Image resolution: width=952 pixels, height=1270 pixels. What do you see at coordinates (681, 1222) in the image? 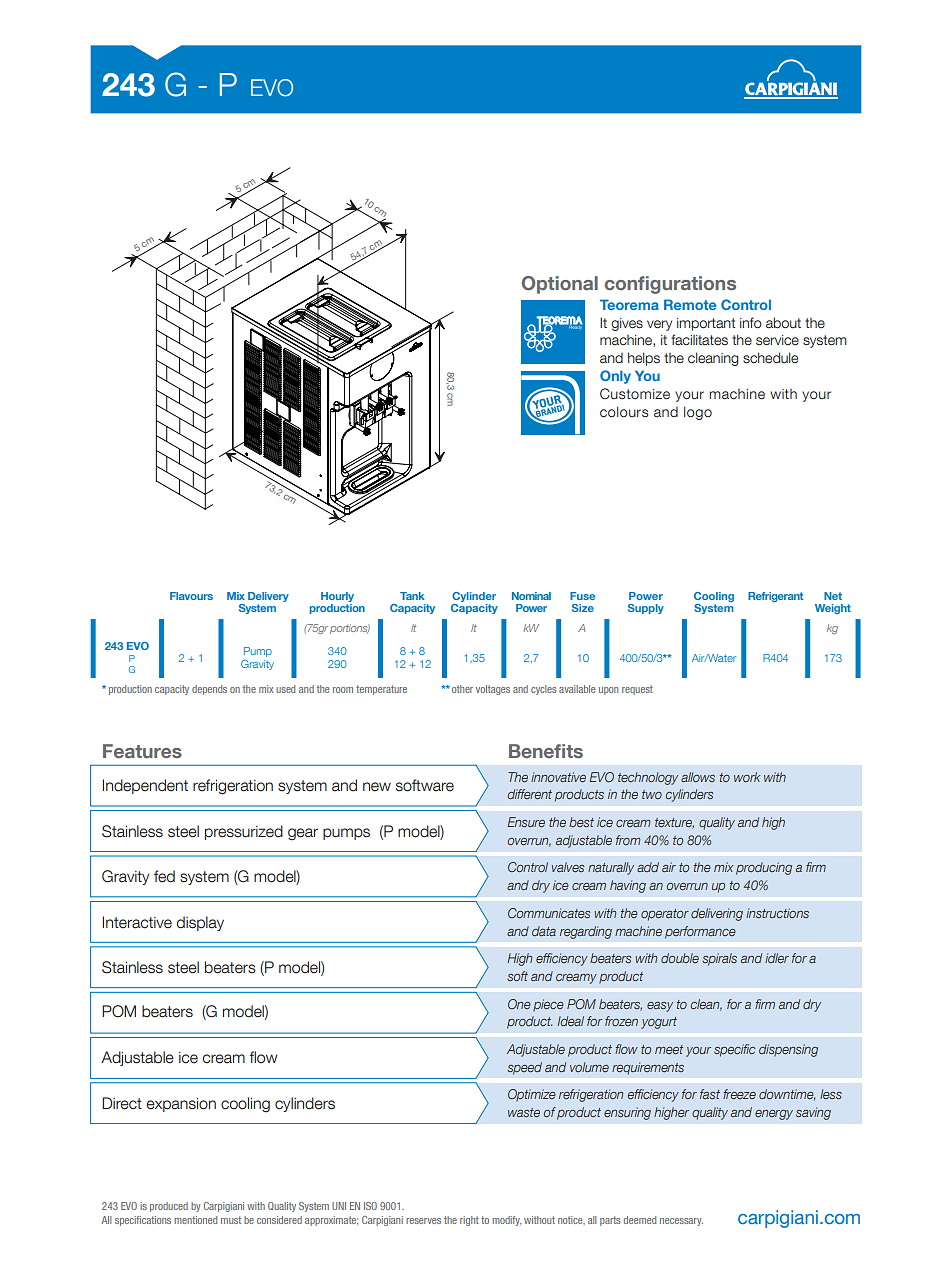
I see `necessary` at bounding box center [681, 1222].
